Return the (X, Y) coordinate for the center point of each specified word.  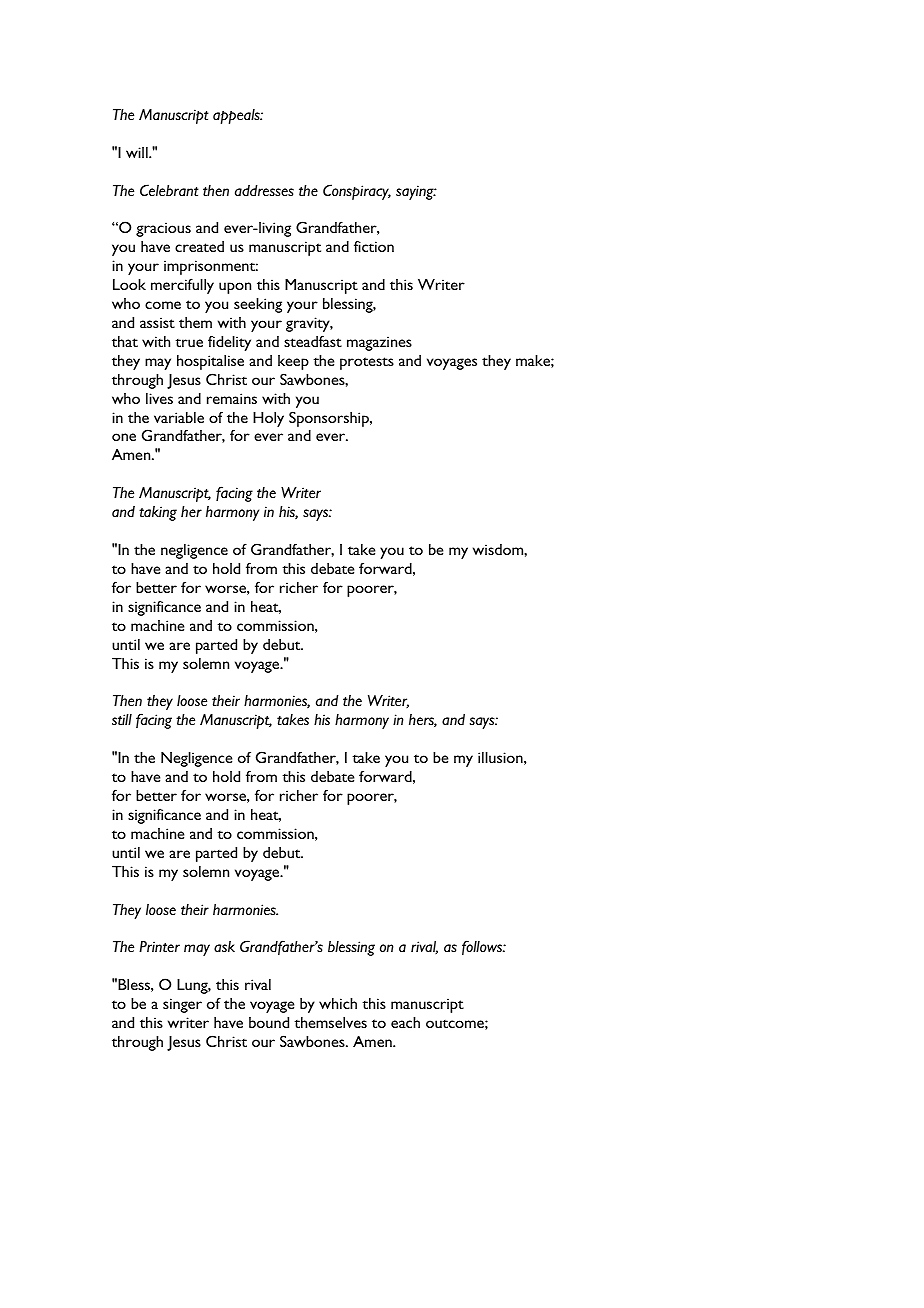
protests (367, 363)
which (338, 1003)
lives (159, 398)
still (122, 720)
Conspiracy (357, 192)
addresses (264, 191)
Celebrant (169, 190)
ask (224, 946)
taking (158, 513)
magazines (379, 343)
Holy (268, 419)
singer (182, 1005)
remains (232, 398)
